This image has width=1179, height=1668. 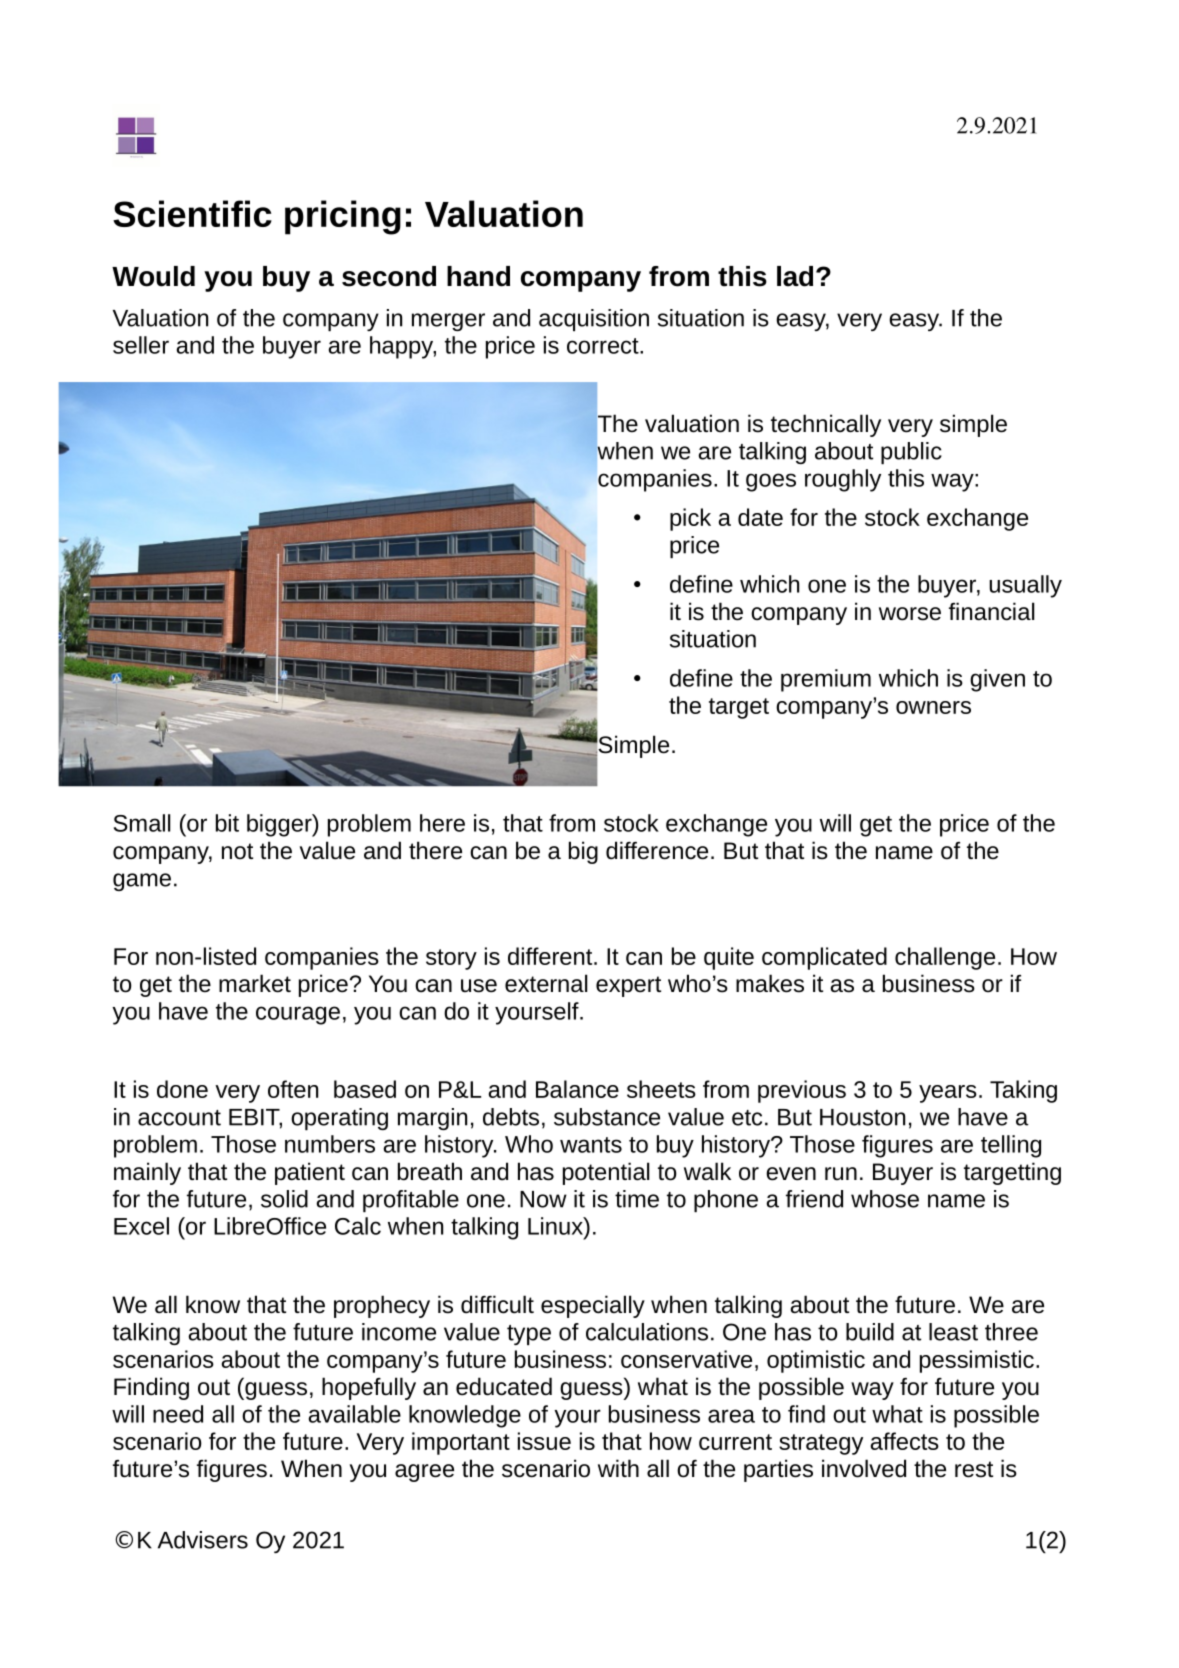 What do you see at coordinates (690, 519) in the image?
I see `pick` at bounding box center [690, 519].
